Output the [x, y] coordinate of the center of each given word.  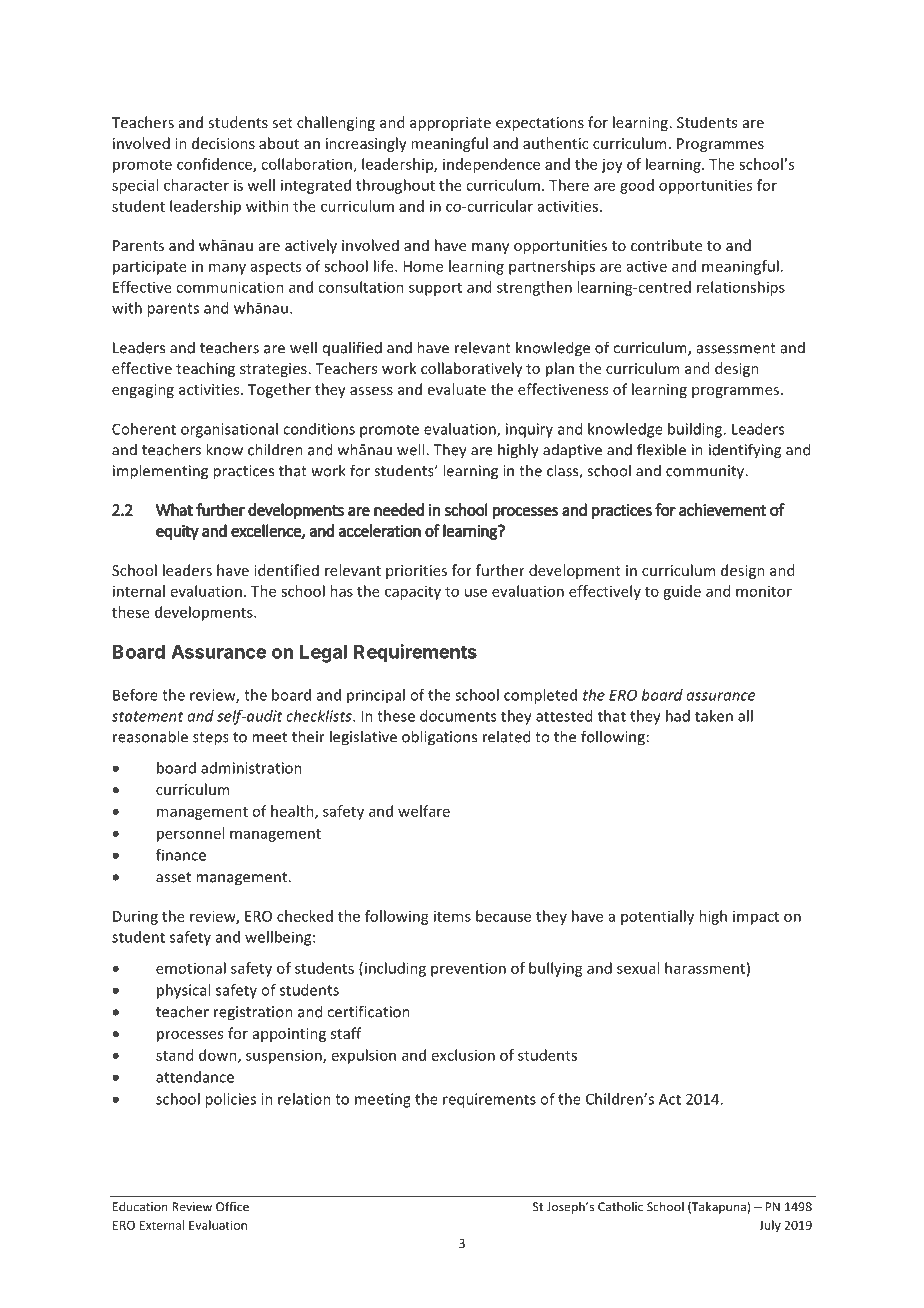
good [637, 186]
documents [458, 716]
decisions [223, 143]
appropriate [450, 124]
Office [232, 1206]
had [678, 716]
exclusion [463, 1055]
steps [211, 739]
